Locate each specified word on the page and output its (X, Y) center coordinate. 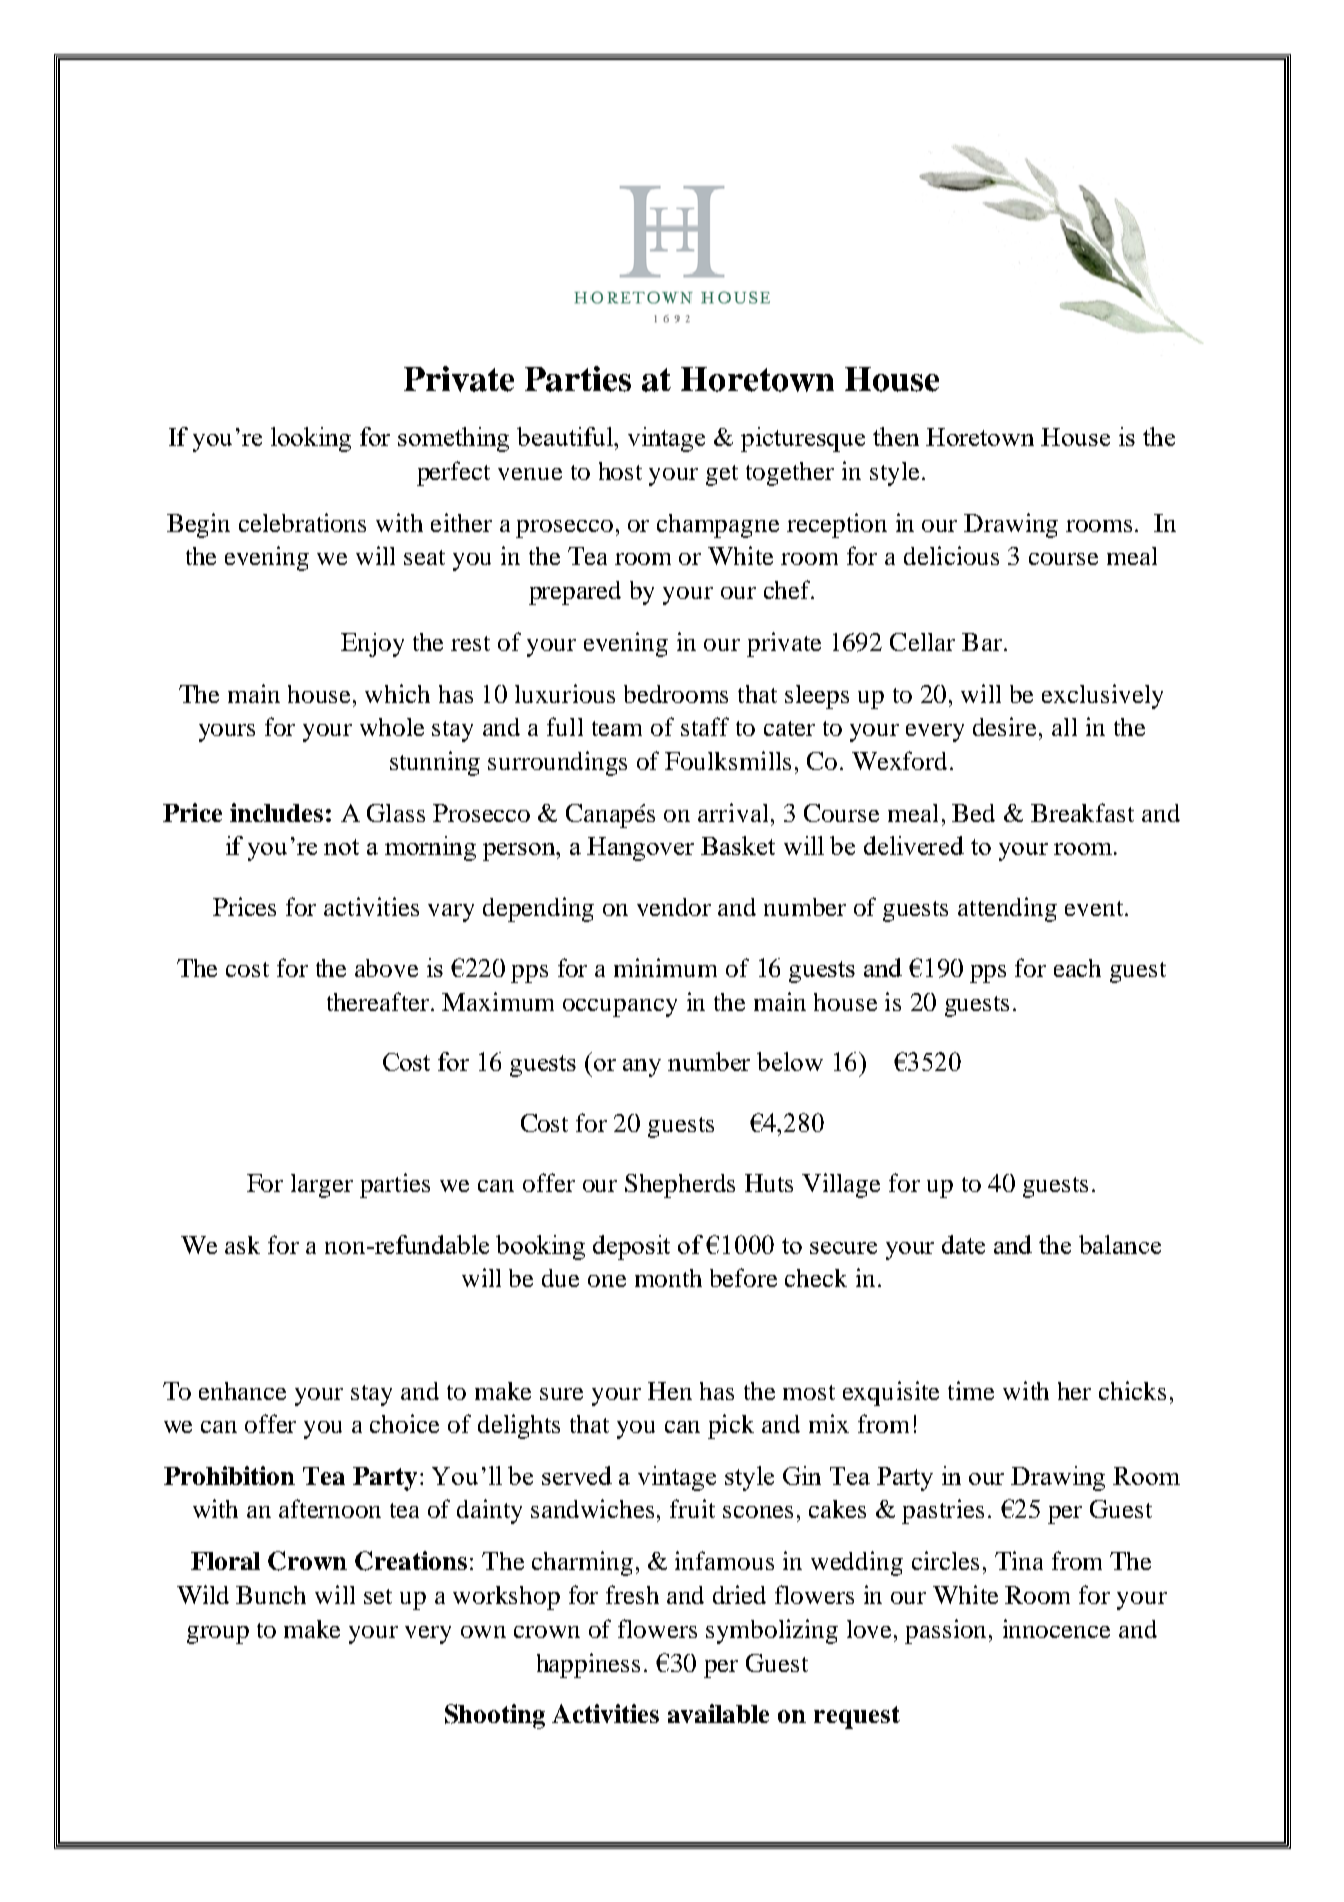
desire (1006, 726)
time (971, 1390)
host (620, 471)
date (963, 1244)
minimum (665, 967)
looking (311, 439)
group (218, 1635)
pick (731, 1426)
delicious (951, 555)
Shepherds (680, 1186)
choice (404, 1423)
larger (322, 1186)
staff (705, 726)
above (386, 968)
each (1077, 968)
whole (392, 727)
